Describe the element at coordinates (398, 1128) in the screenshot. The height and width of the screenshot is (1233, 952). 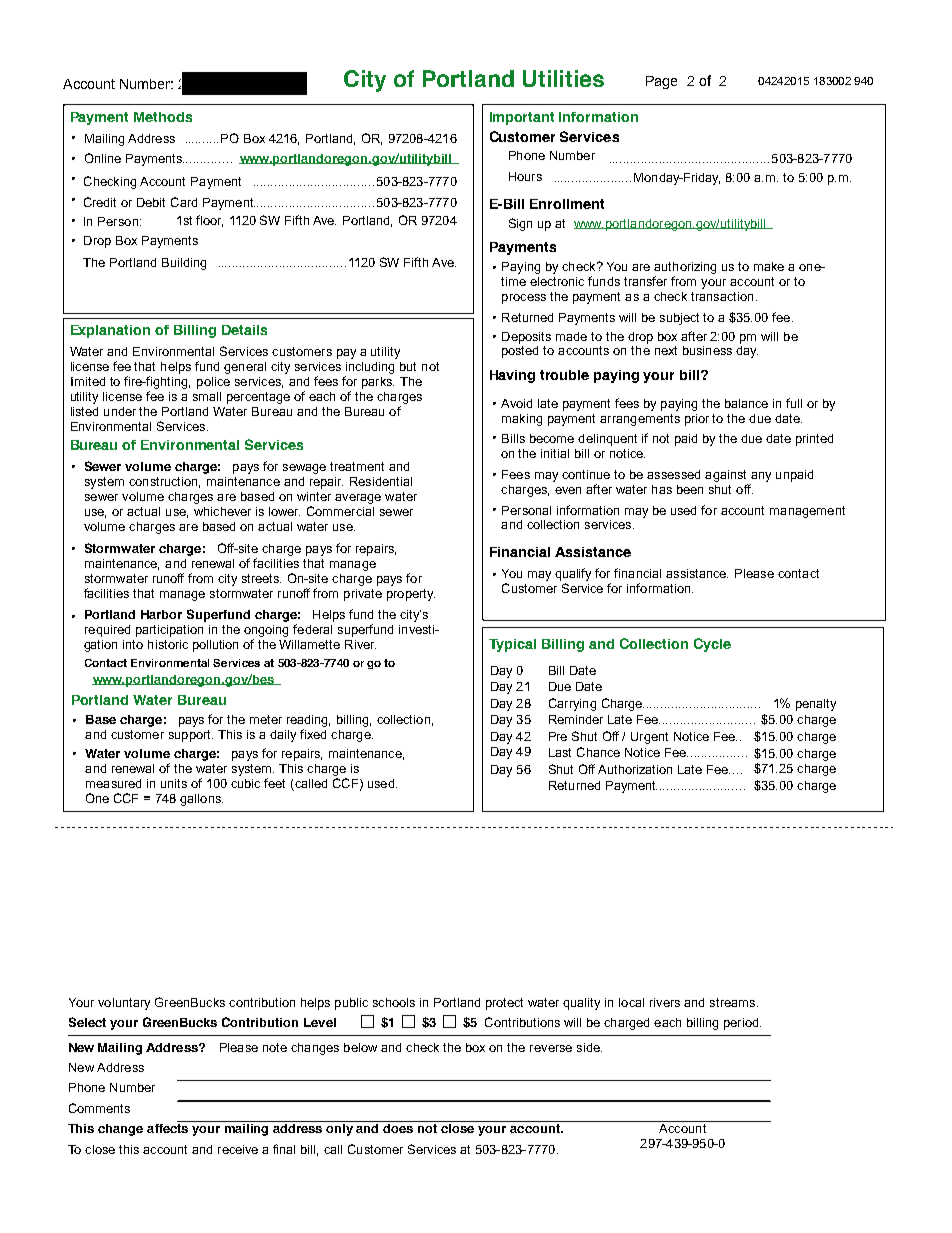
I see `does` at that location.
